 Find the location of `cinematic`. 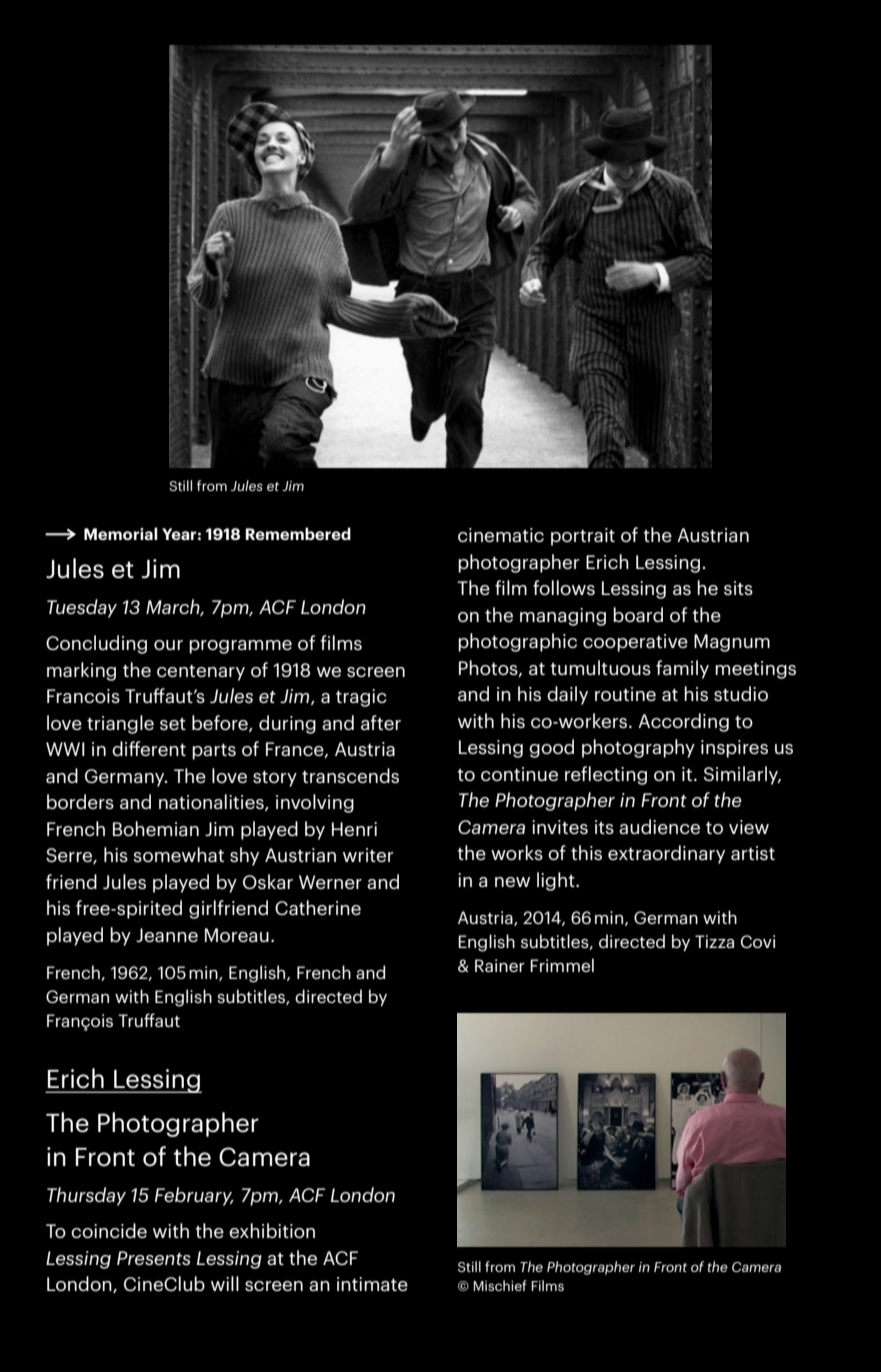

cinematic is located at coordinates (501, 535).
